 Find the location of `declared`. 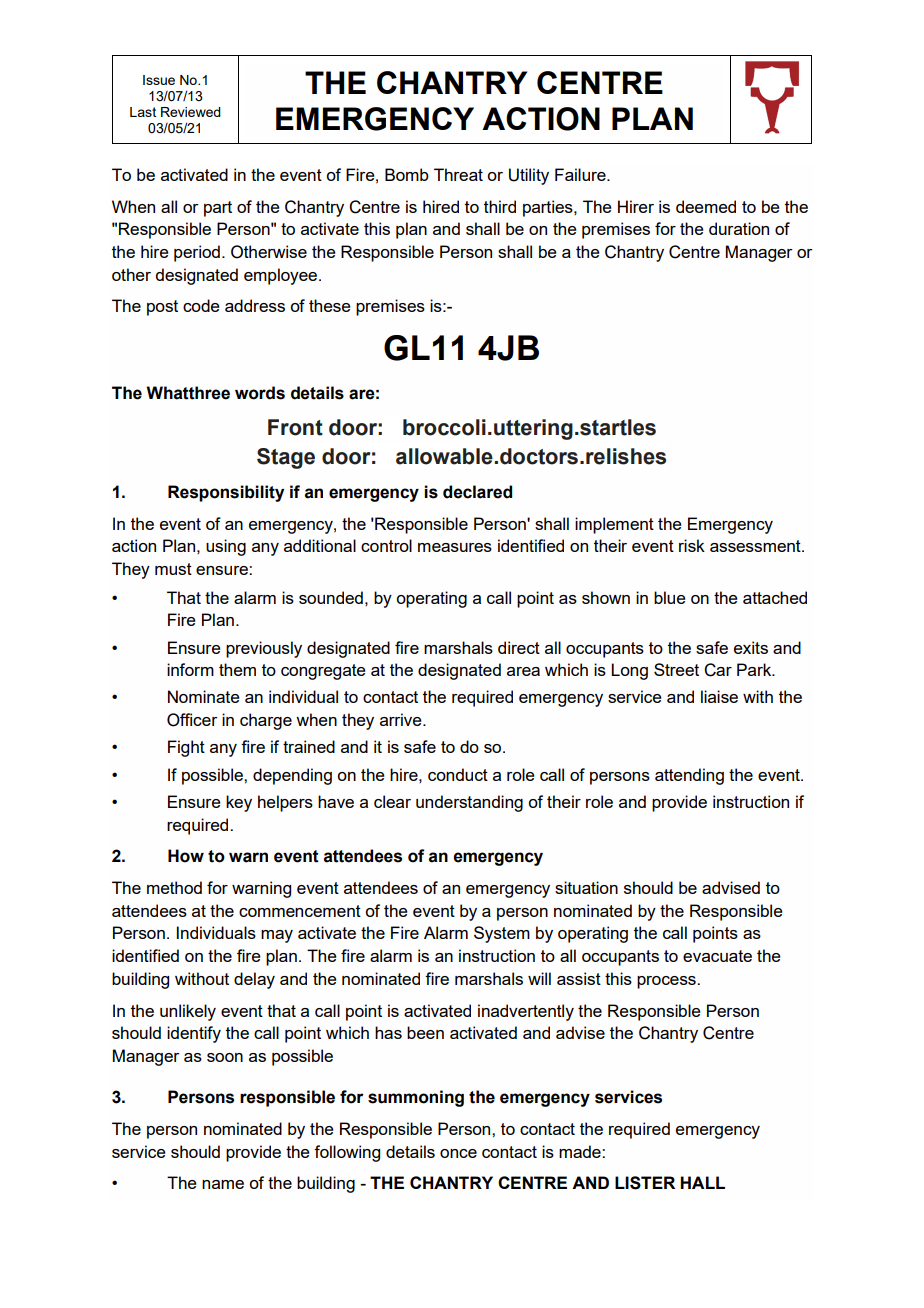

declared is located at coordinates (477, 492).
